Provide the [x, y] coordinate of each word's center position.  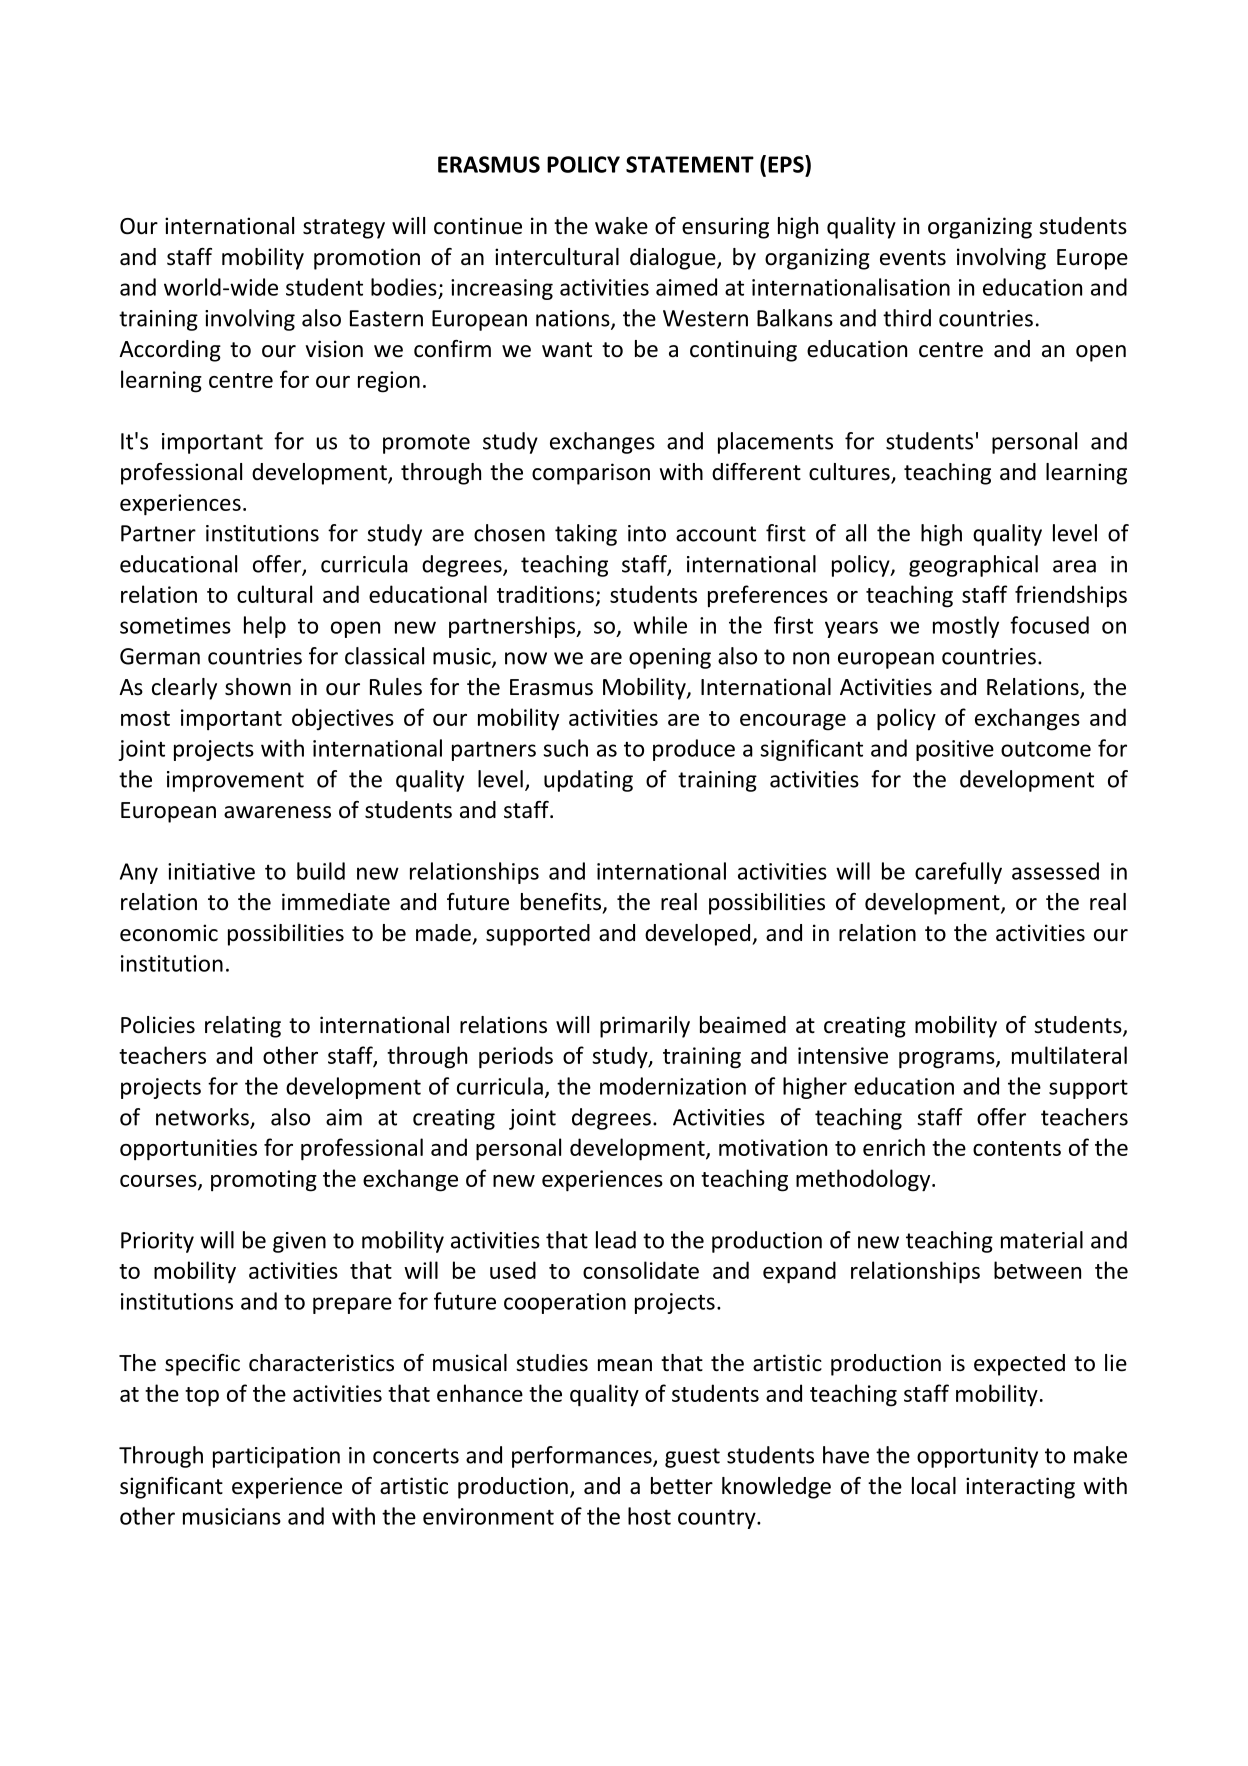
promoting [264, 1181]
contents [1017, 1148]
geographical [973, 566]
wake [621, 226]
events [913, 258]
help [265, 627]
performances [583, 1457]
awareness [277, 812]
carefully [958, 873]
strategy [344, 229]
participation [276, 1457]
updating [588, 781]
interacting [1020, 1488]
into [647, 533]
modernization [673, 1086]
